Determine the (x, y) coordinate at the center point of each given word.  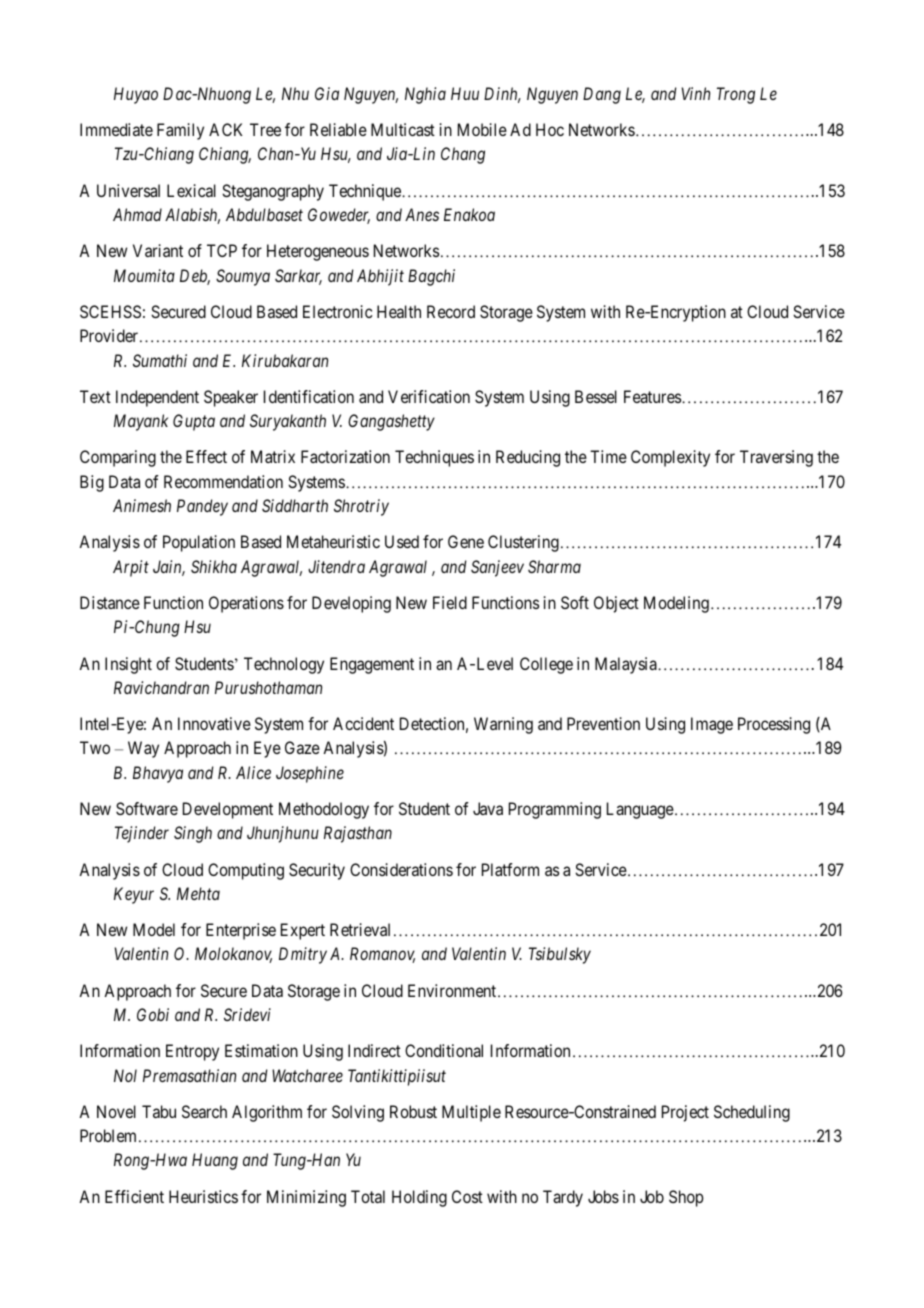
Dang (602, 95)
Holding (419, 1198)
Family (180, 131)
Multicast (403, 129)
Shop (686, 1198)
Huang (215, 1161)
